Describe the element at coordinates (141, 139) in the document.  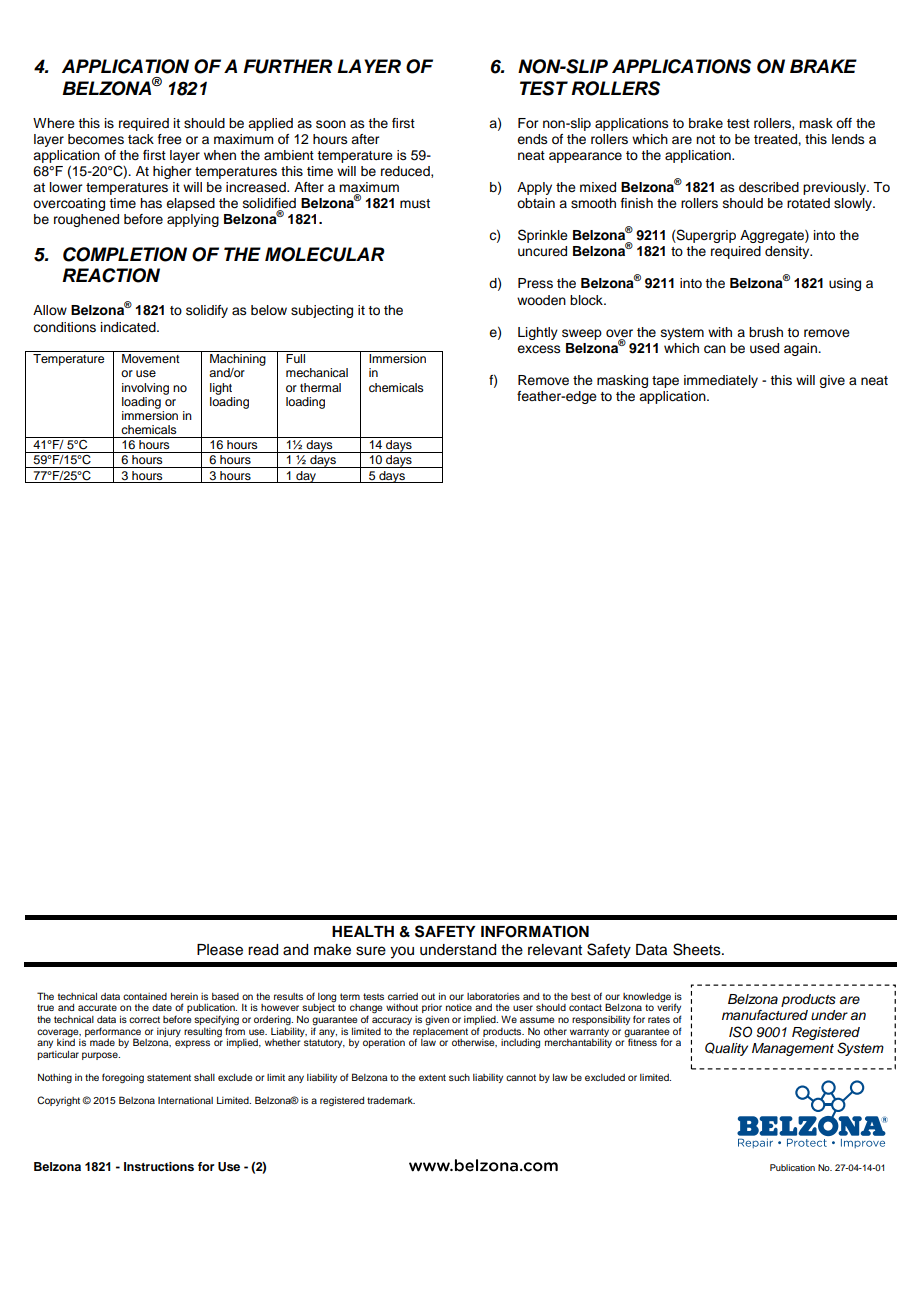
I see `tack` at that location.
